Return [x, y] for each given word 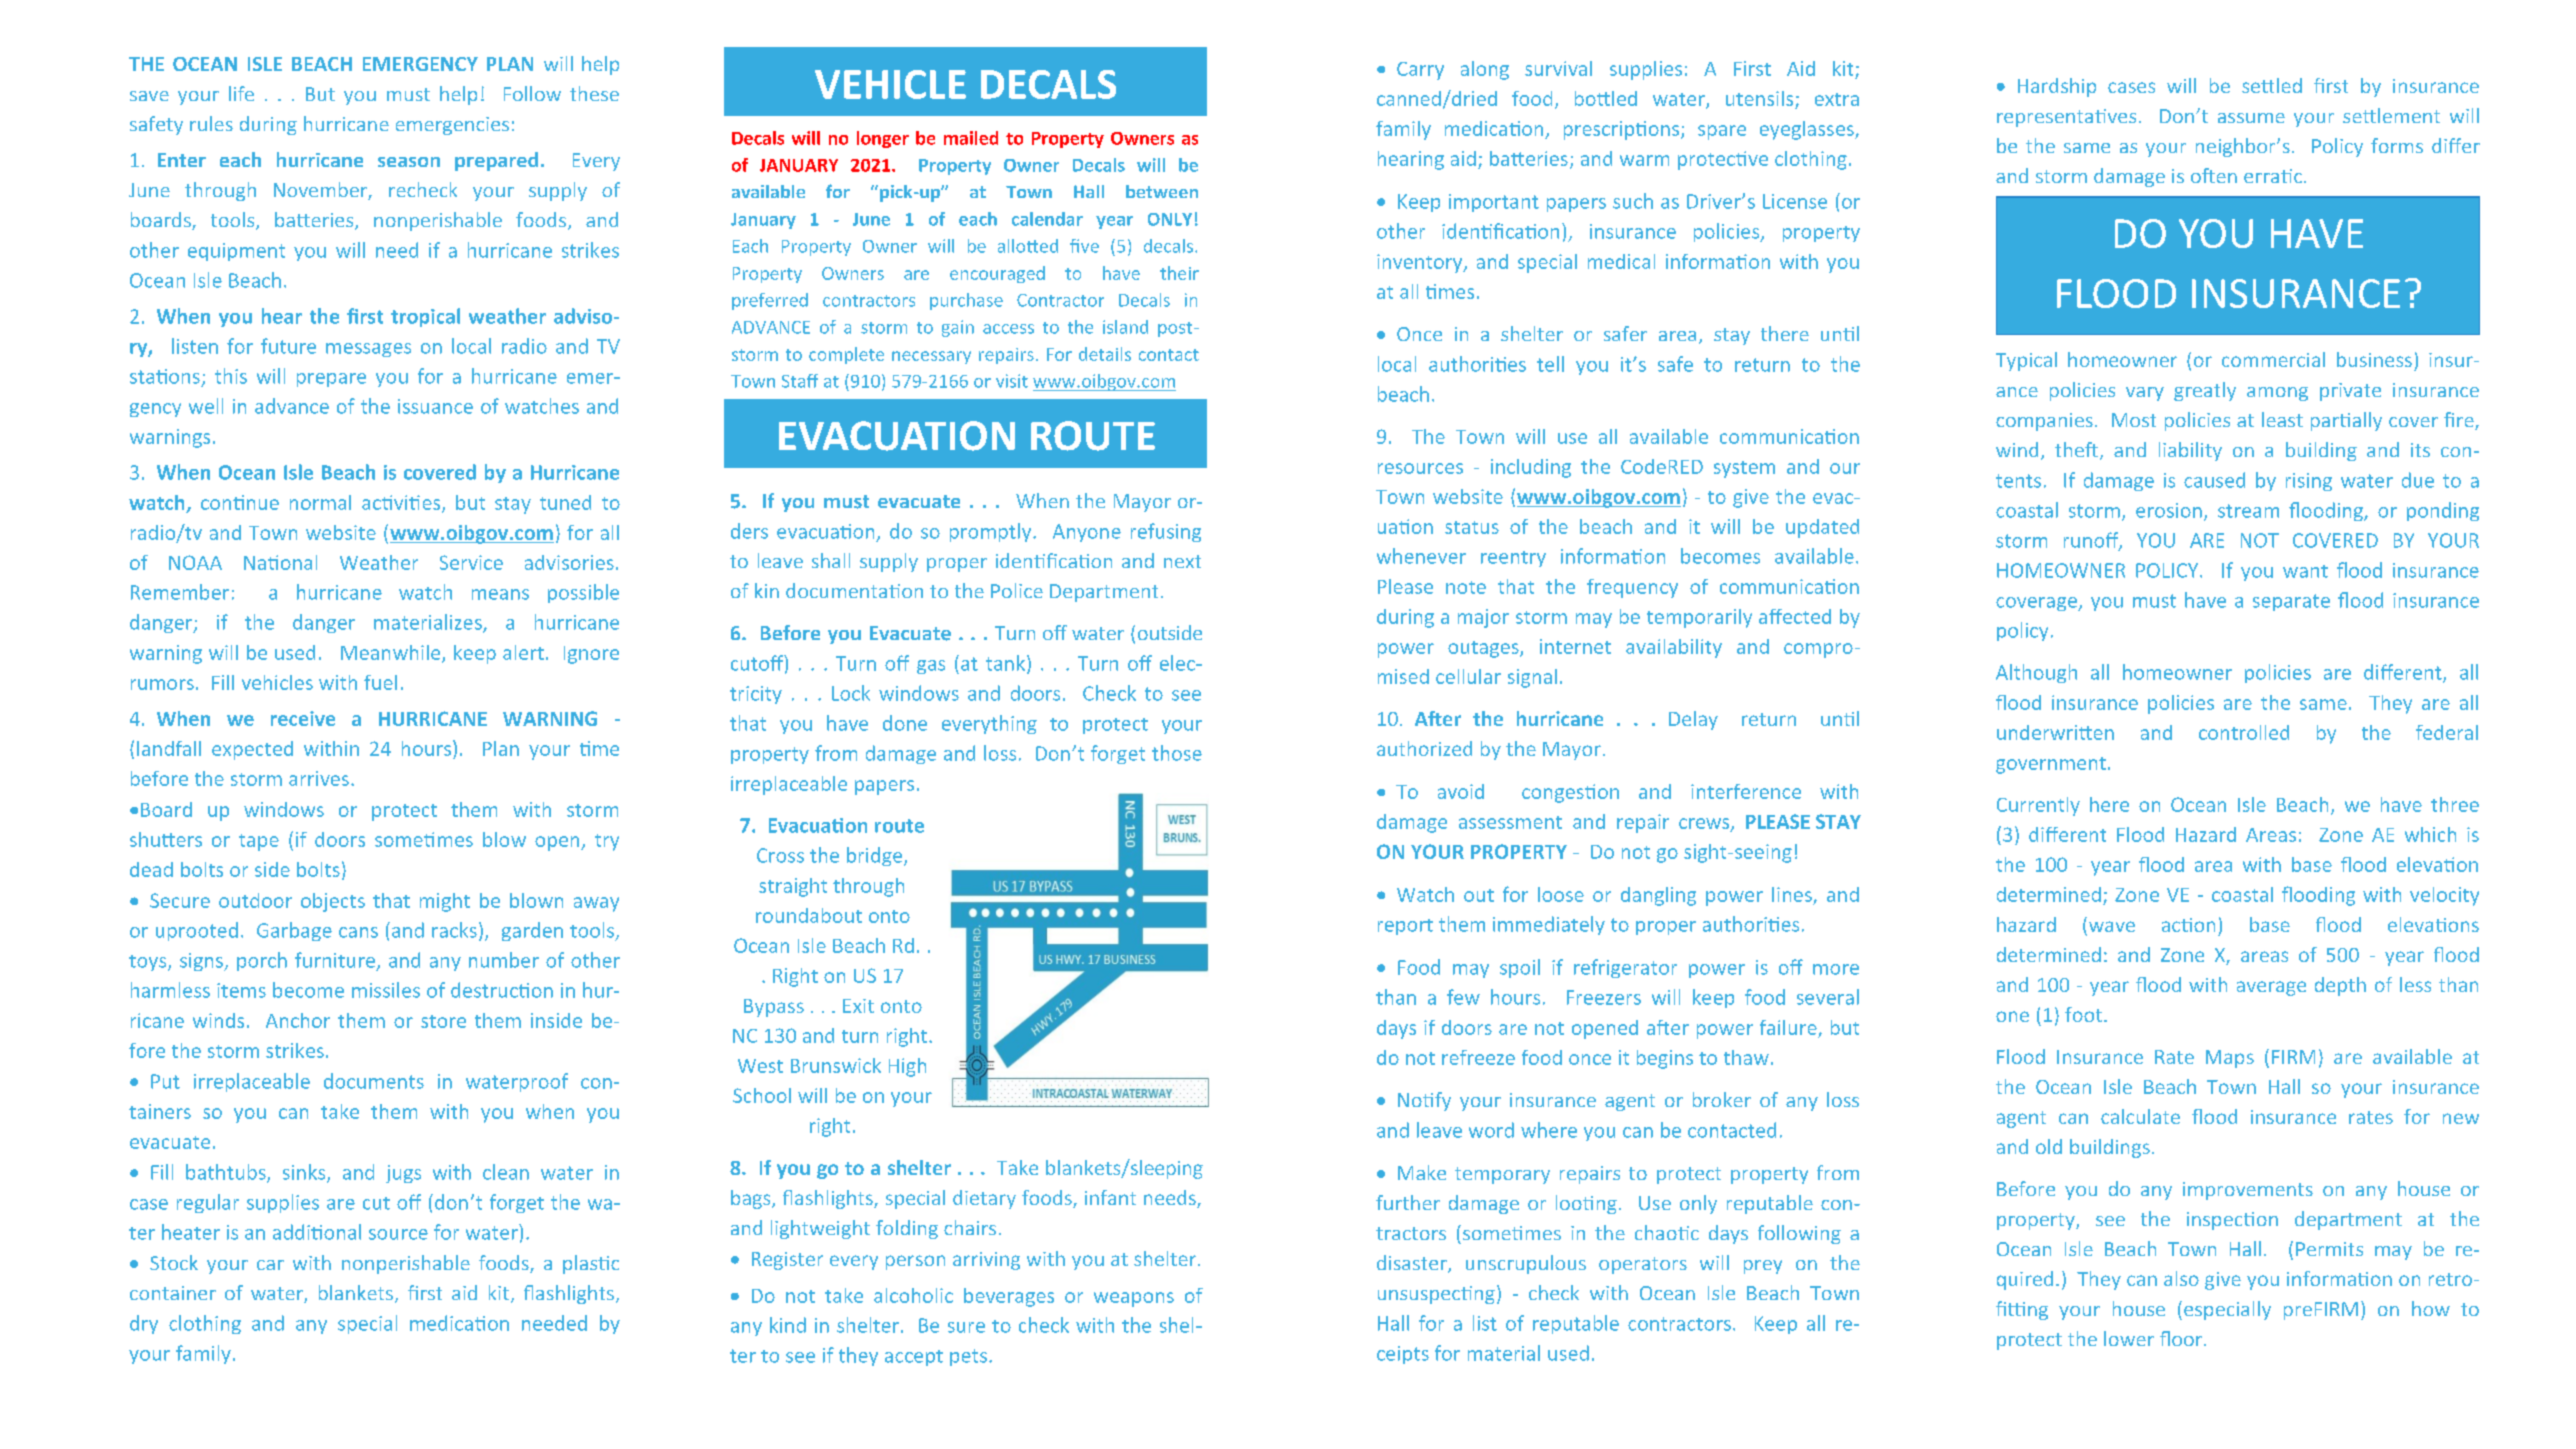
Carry [1420, 71]
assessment [1510, 822]
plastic [591, 1264]
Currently [2038, 806]
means [500, 594]
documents [374, 1081]
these [594, 93]
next [1182, 561]
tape [259, 842]
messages [368, 350]
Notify [1424, 1101]
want [2305, 571]
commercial [2273, 359]
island [1125, 327]
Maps [2230, 1059]
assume [2251, 118]
